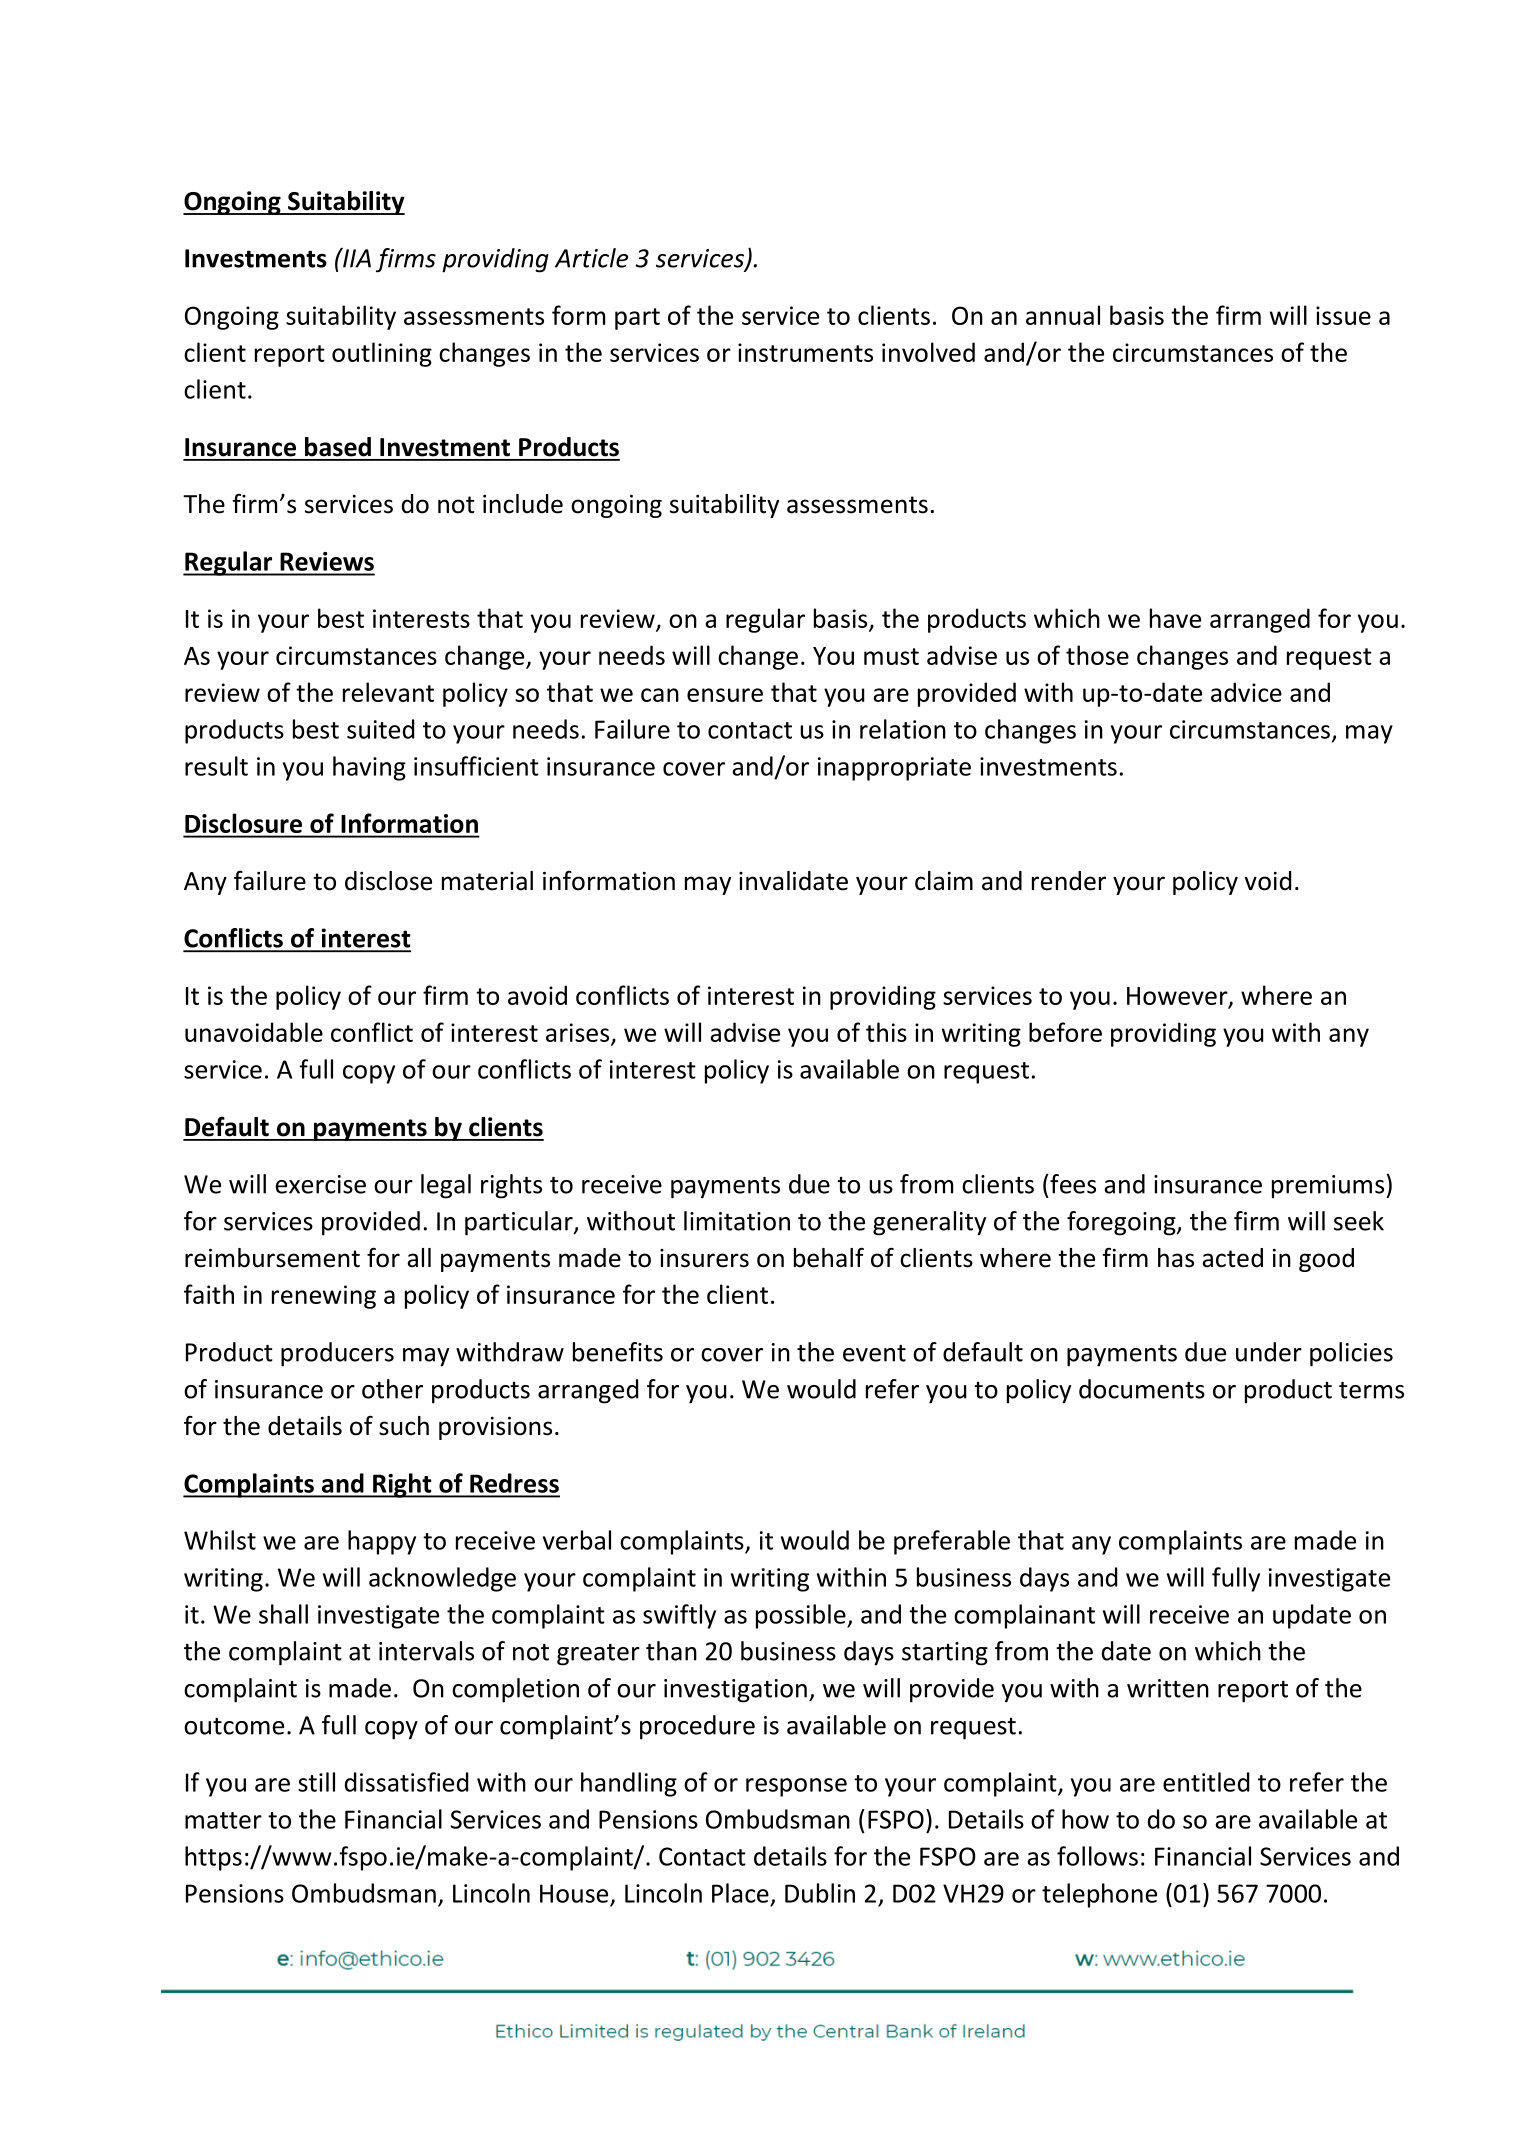 Image resolution: width=1516 pixels, height=2145 pixels. Describe the element at coordinates (805, 352) in the page. I see `instruments` at that location.
